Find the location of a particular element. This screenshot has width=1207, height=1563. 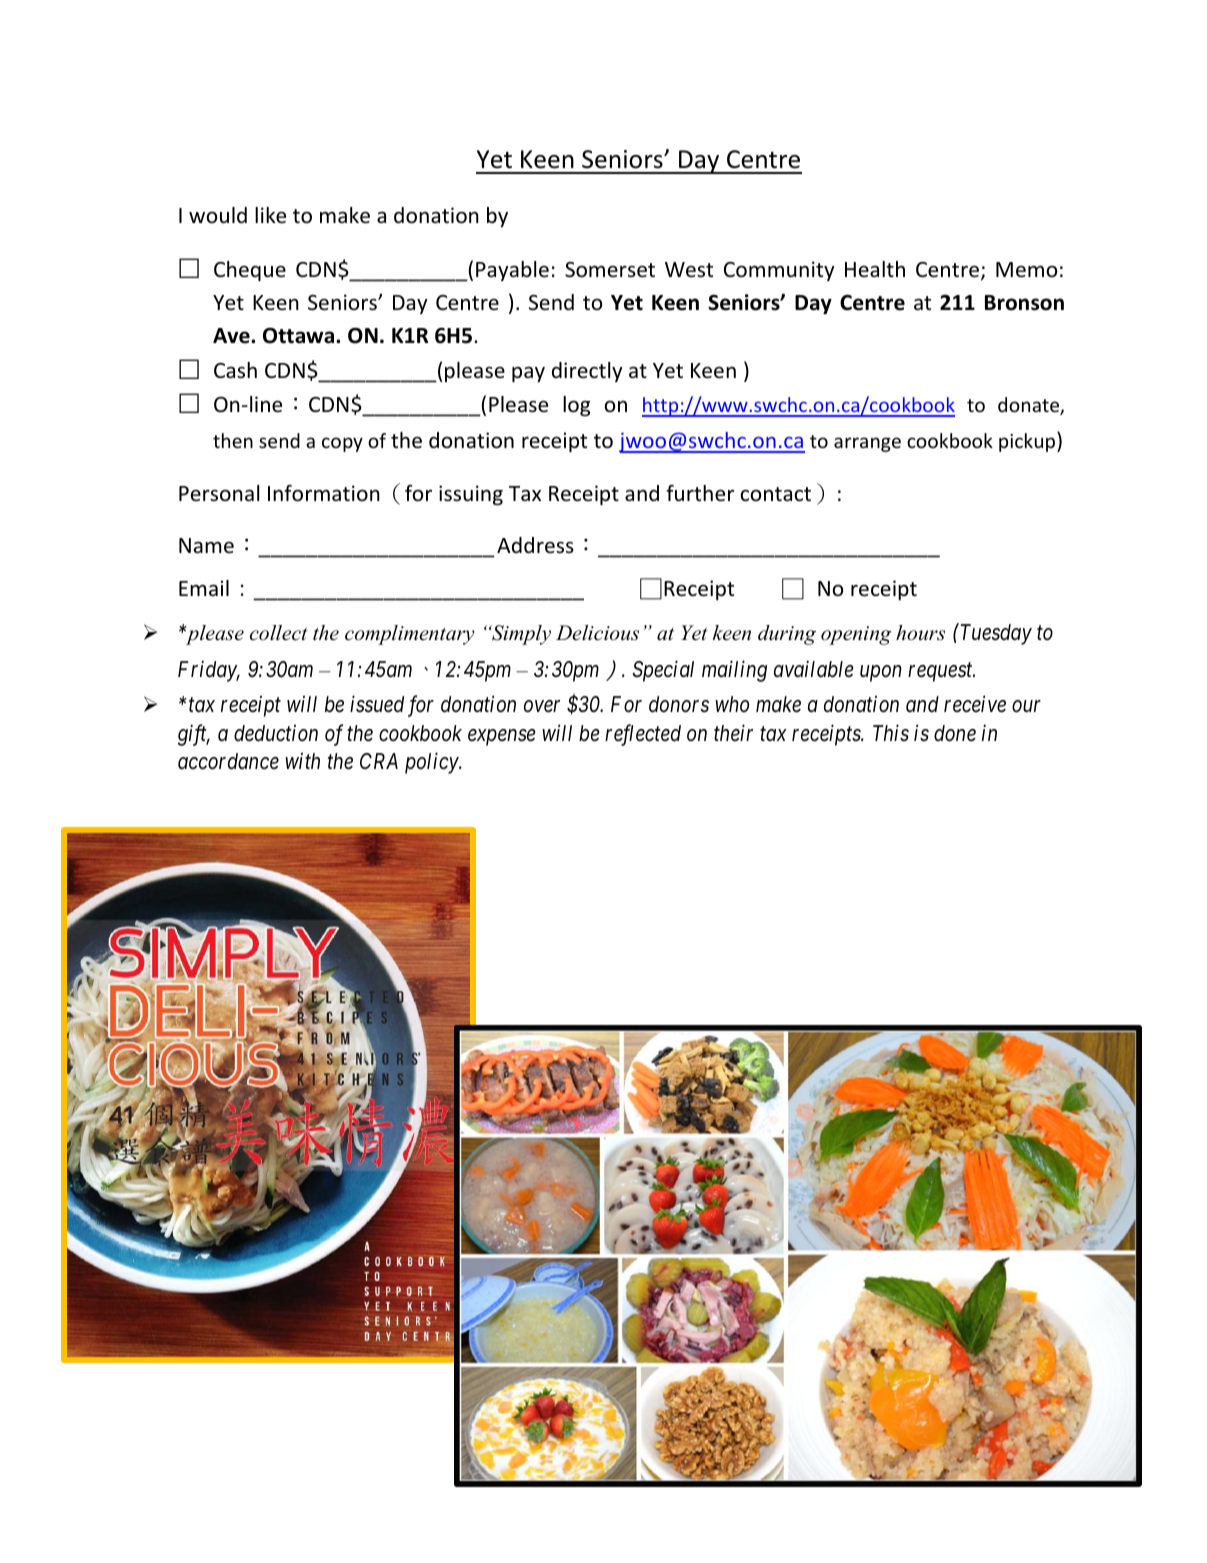

arrange is located at coordinates (867, 444).
